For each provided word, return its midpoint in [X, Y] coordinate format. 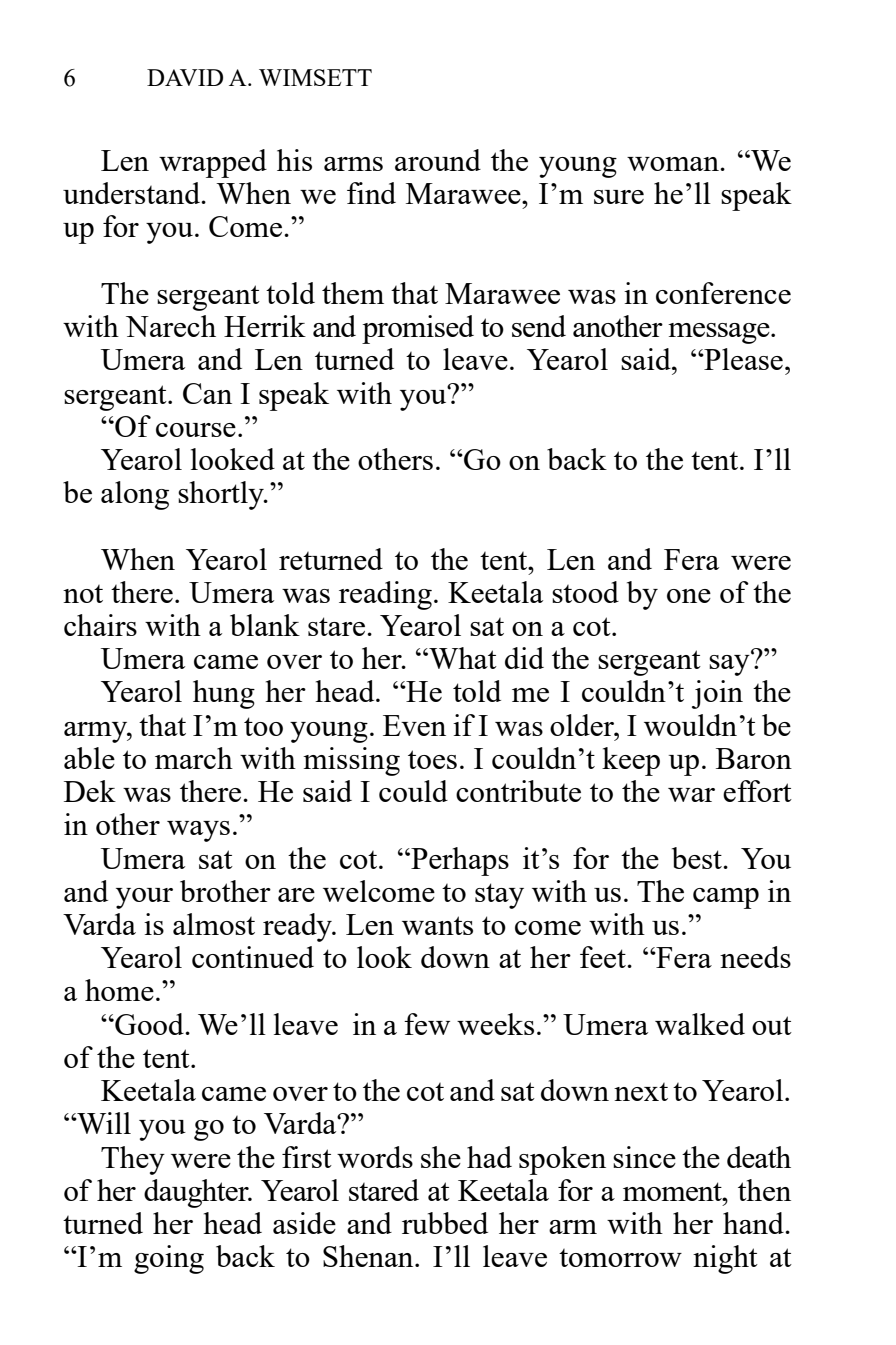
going [169, 1259]
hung [224, 694]
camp [726, 898]
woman [674, 164]
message [720, 333]
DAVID [185, 77]
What [462, 658]
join [717, 694]
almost [214, 924]
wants [437, 925]
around [438, 160]
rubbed [445, 1223]
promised [418, 329]
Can [207, 393]
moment [673, 1191]
